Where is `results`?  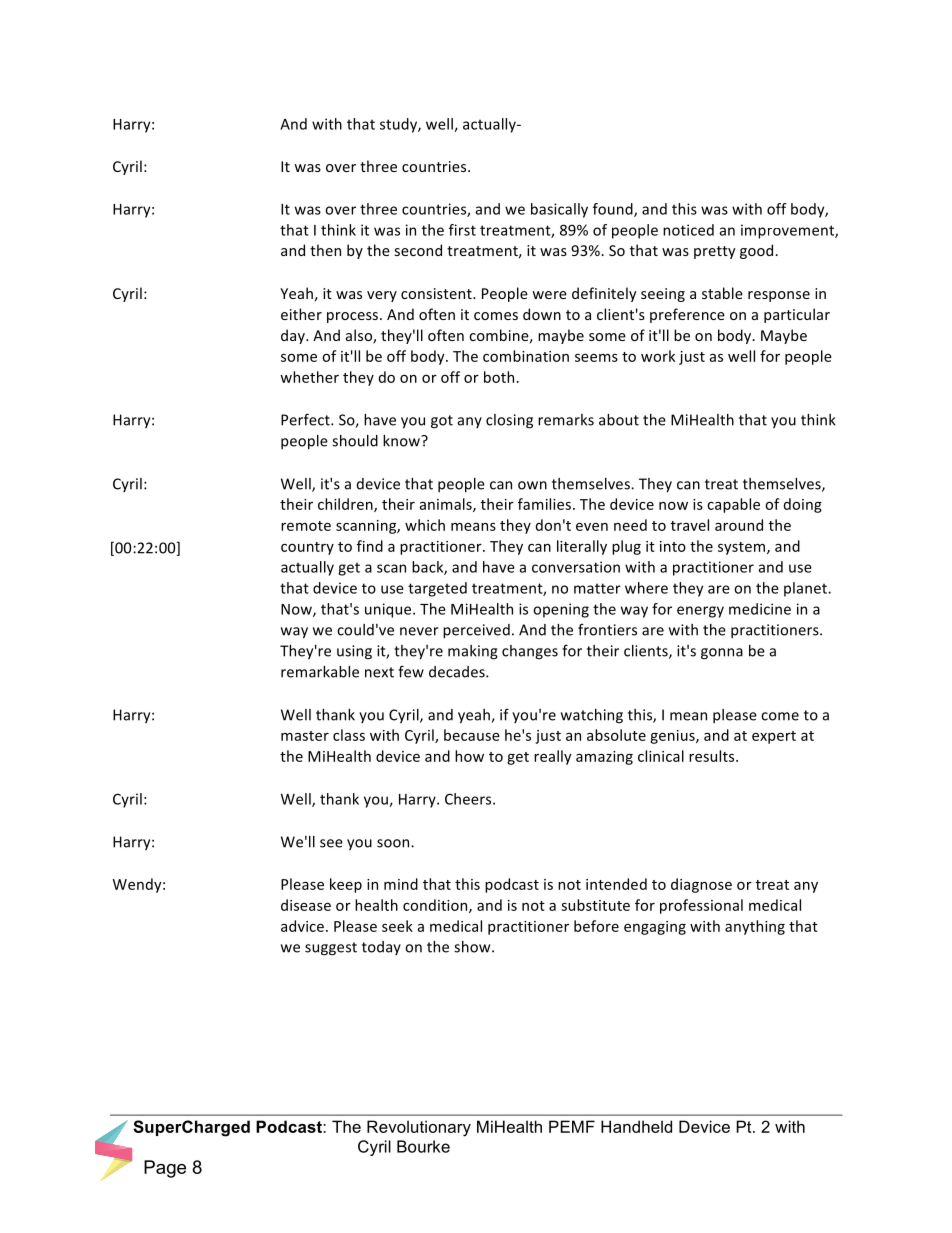
results is located at coordinates (713, 756).
